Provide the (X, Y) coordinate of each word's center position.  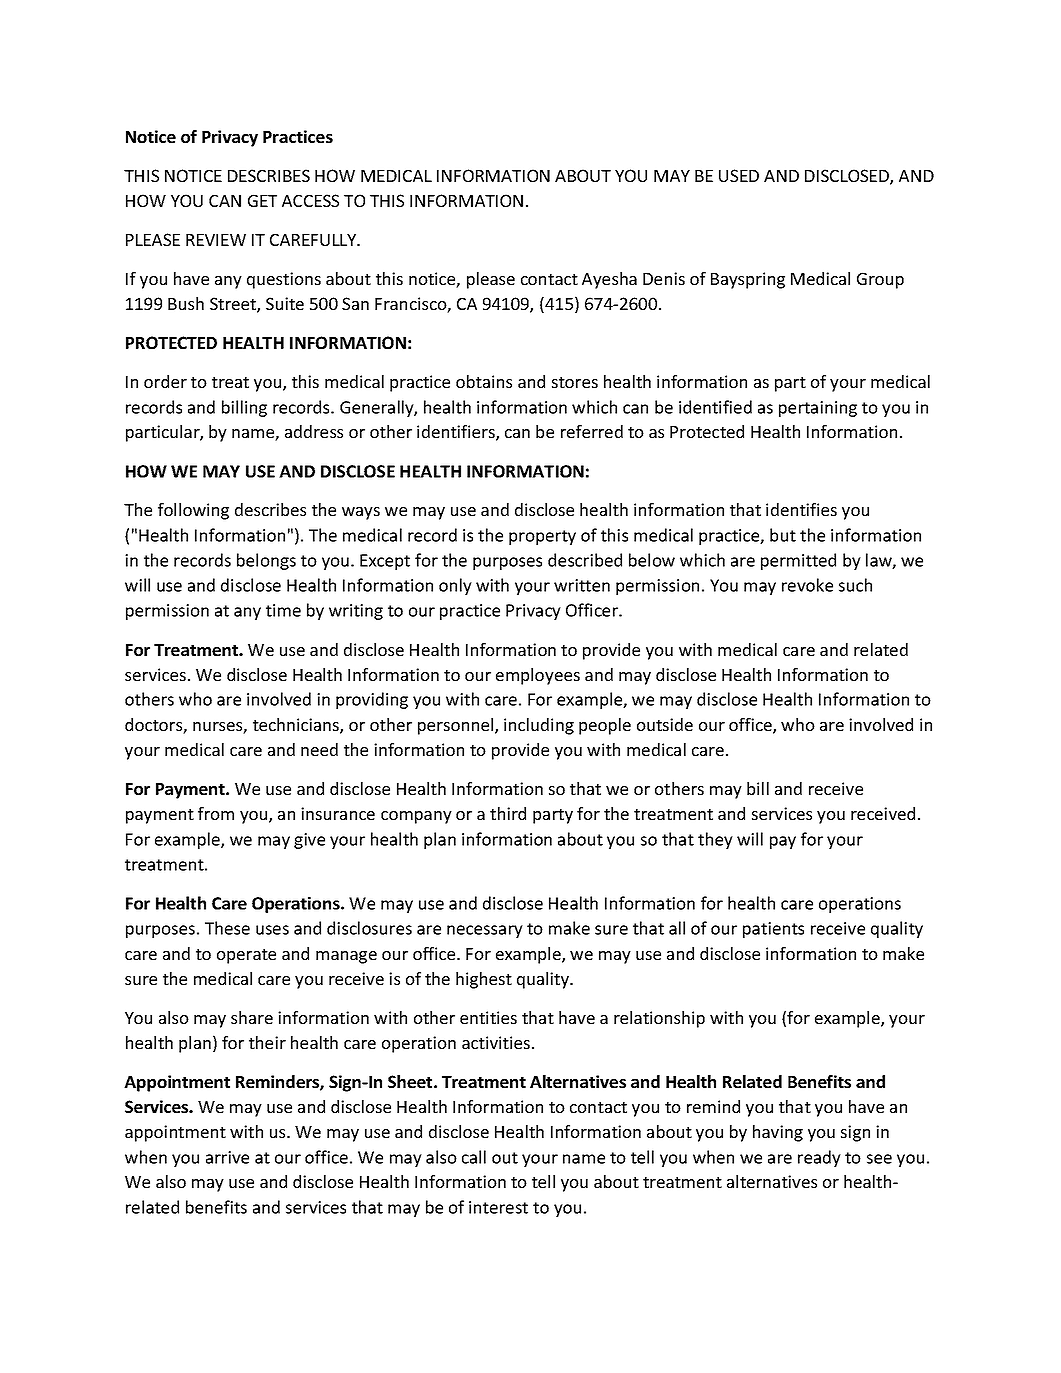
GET (262, 200)
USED (739, 175)
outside (665, 724)
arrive (227, 1157)
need (319, 749)
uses (272, 930)
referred (592, 431)
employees (538, 676)
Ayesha (609, 280)
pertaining (818, 409)
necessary (485, 931)
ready (819, 1158)
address (314, 431)
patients (773, 930)
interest (498, 1207)
